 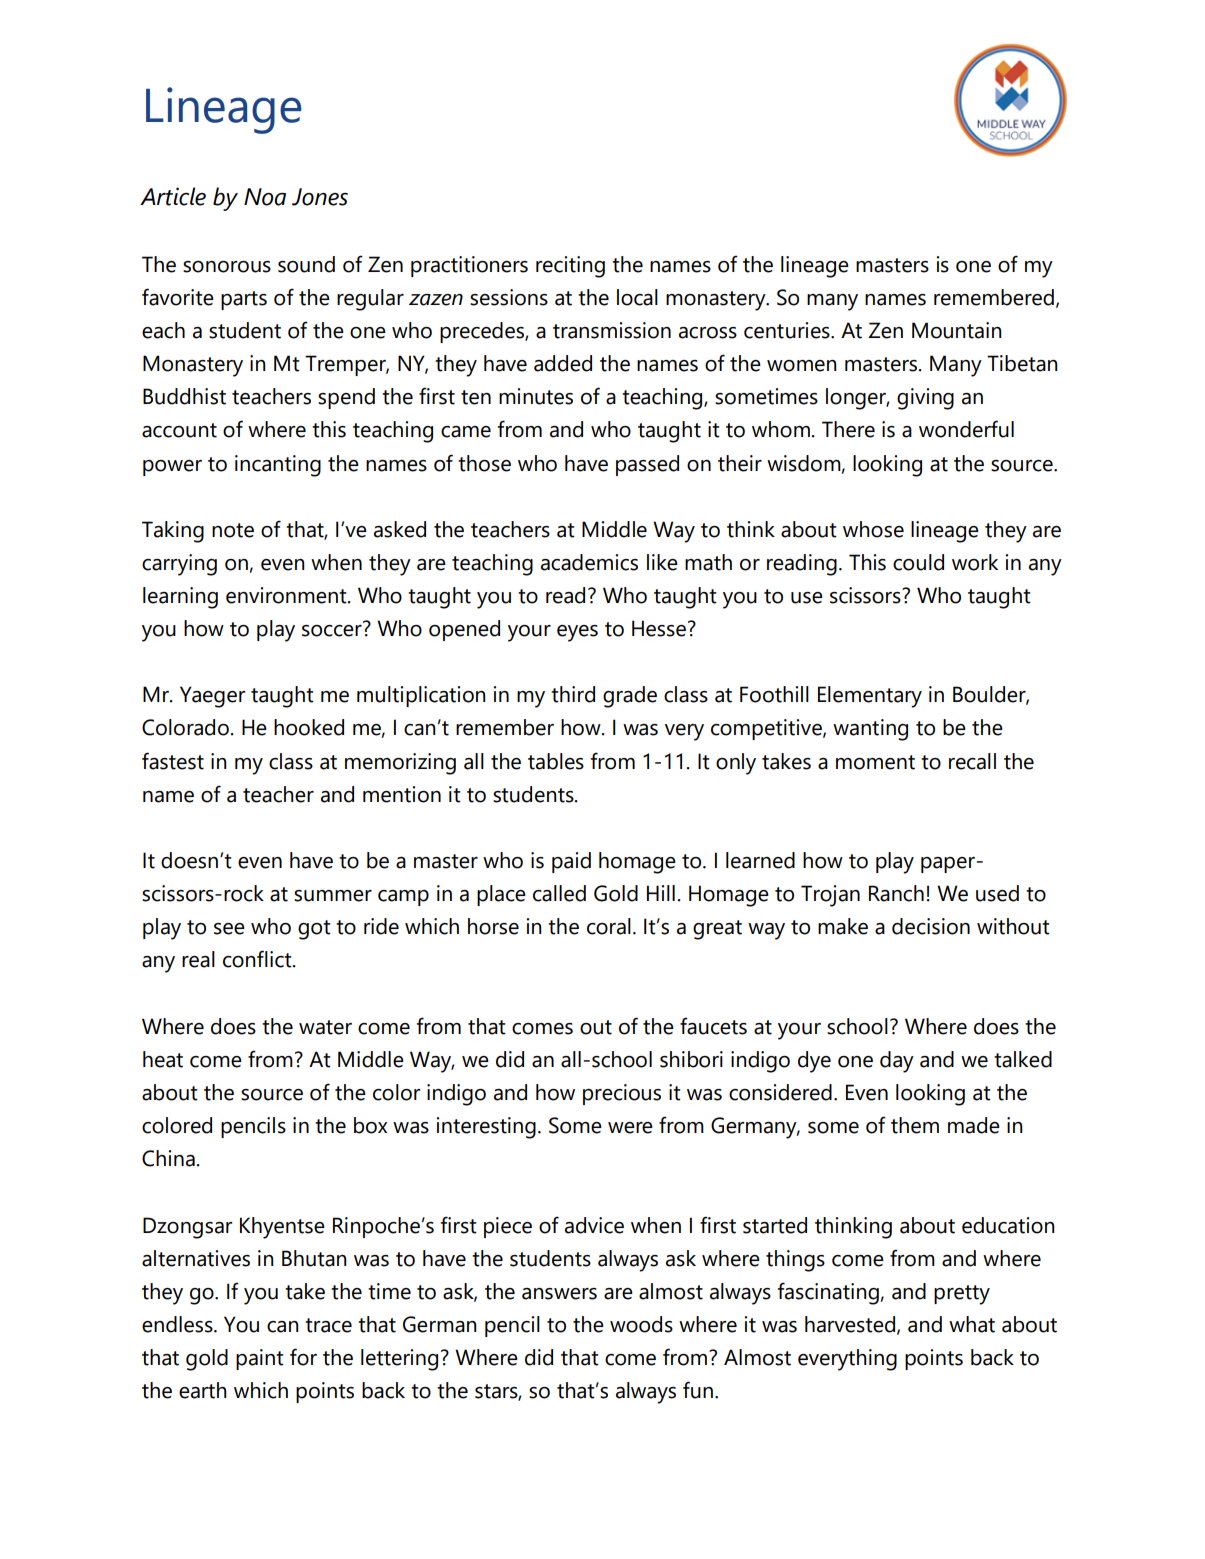 I want to click on hooked, so click(x=309, y=727).
